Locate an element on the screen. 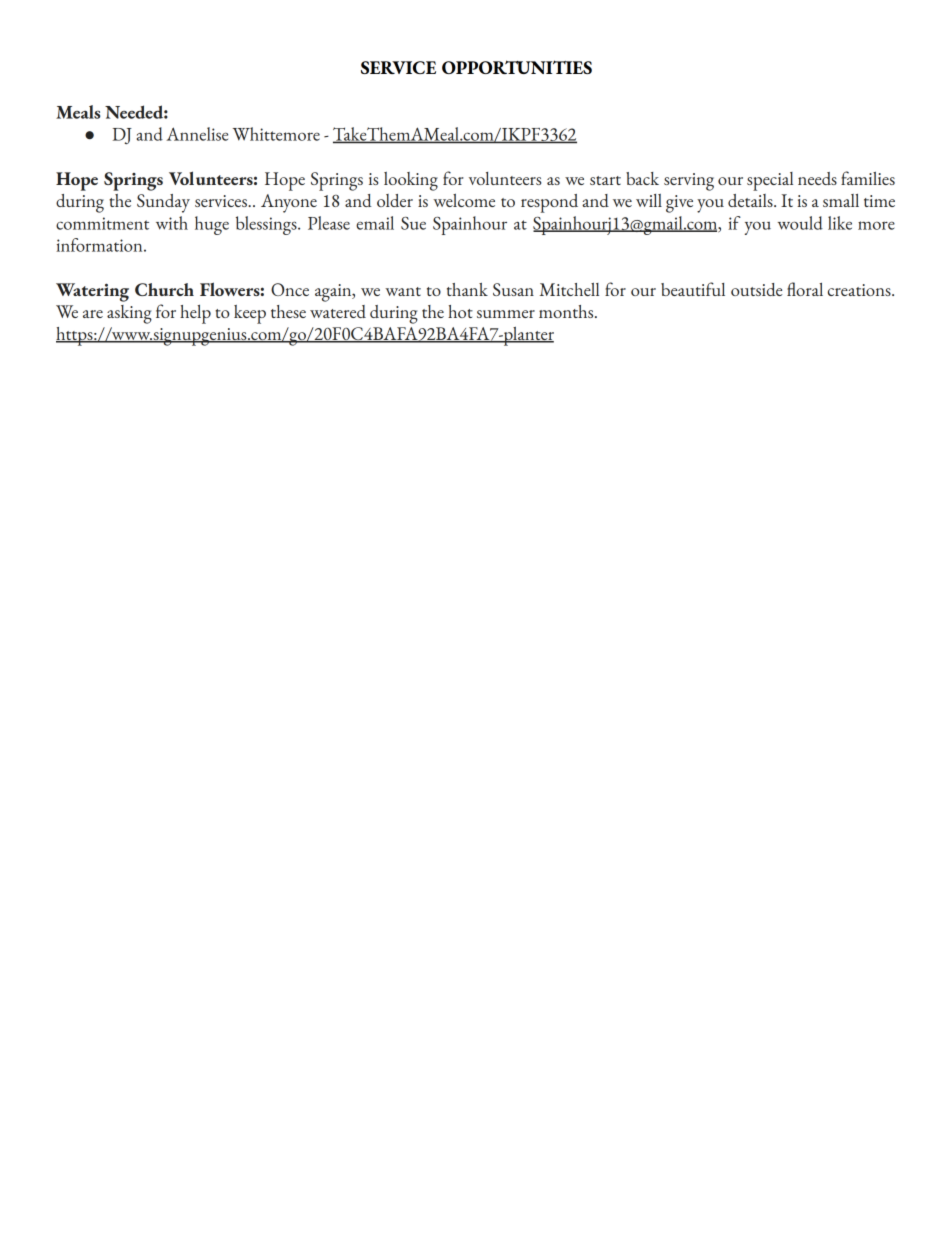 Image resolution: width=952 pixels, height=1233 pixels. needs is located at coordinates (817, 178).
